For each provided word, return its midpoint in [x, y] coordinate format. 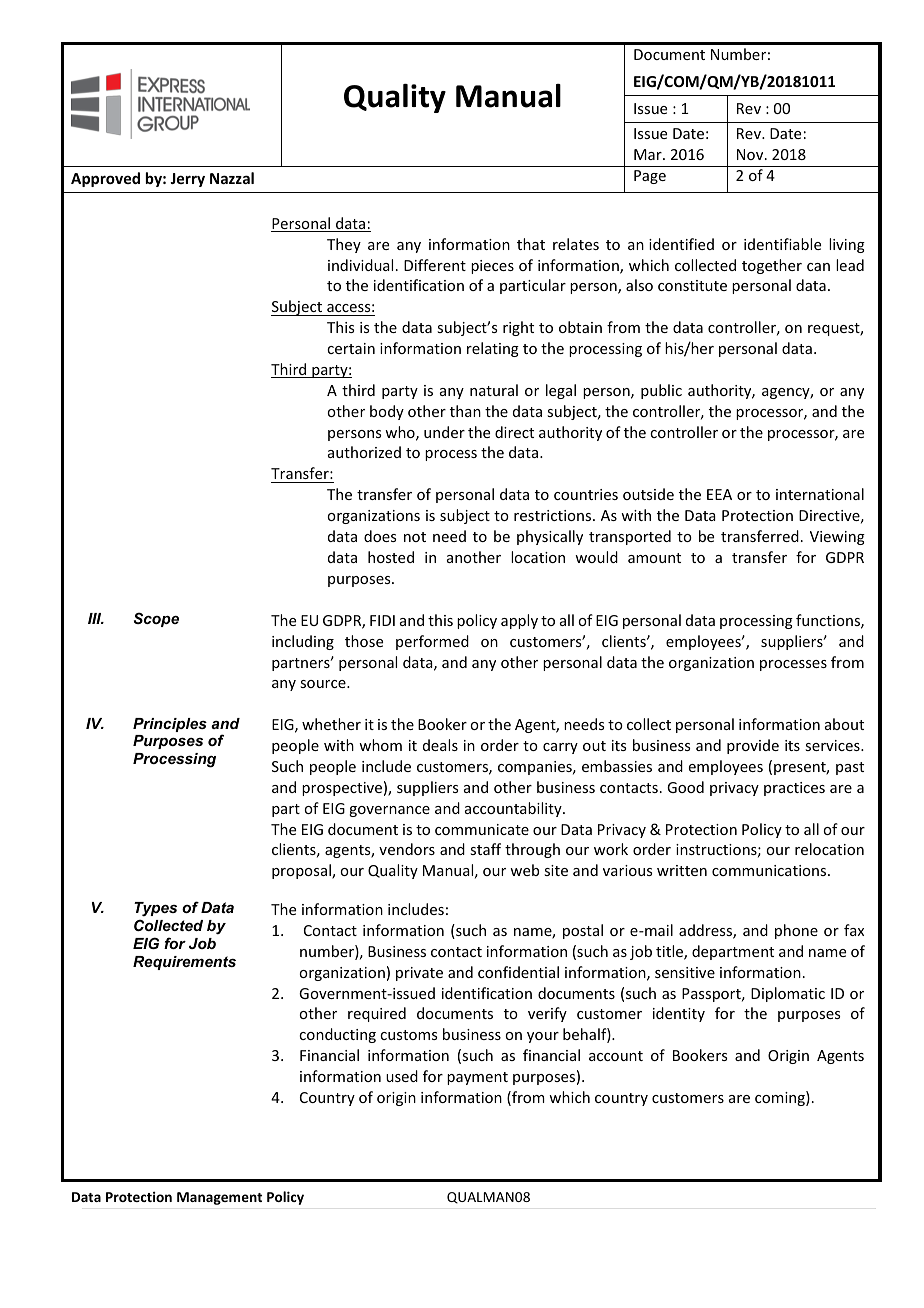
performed [432, 642]
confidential [518, 972]
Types [155, 911]
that [531, 244]
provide [753, 746]
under [444, 432]
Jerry [187, 180]
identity [679, 1014]
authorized [364, 452]
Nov [751, 154]
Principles [170, 725]
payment [477, 1078]
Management [219, 1198]
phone [796, 931]
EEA [719, 494]
